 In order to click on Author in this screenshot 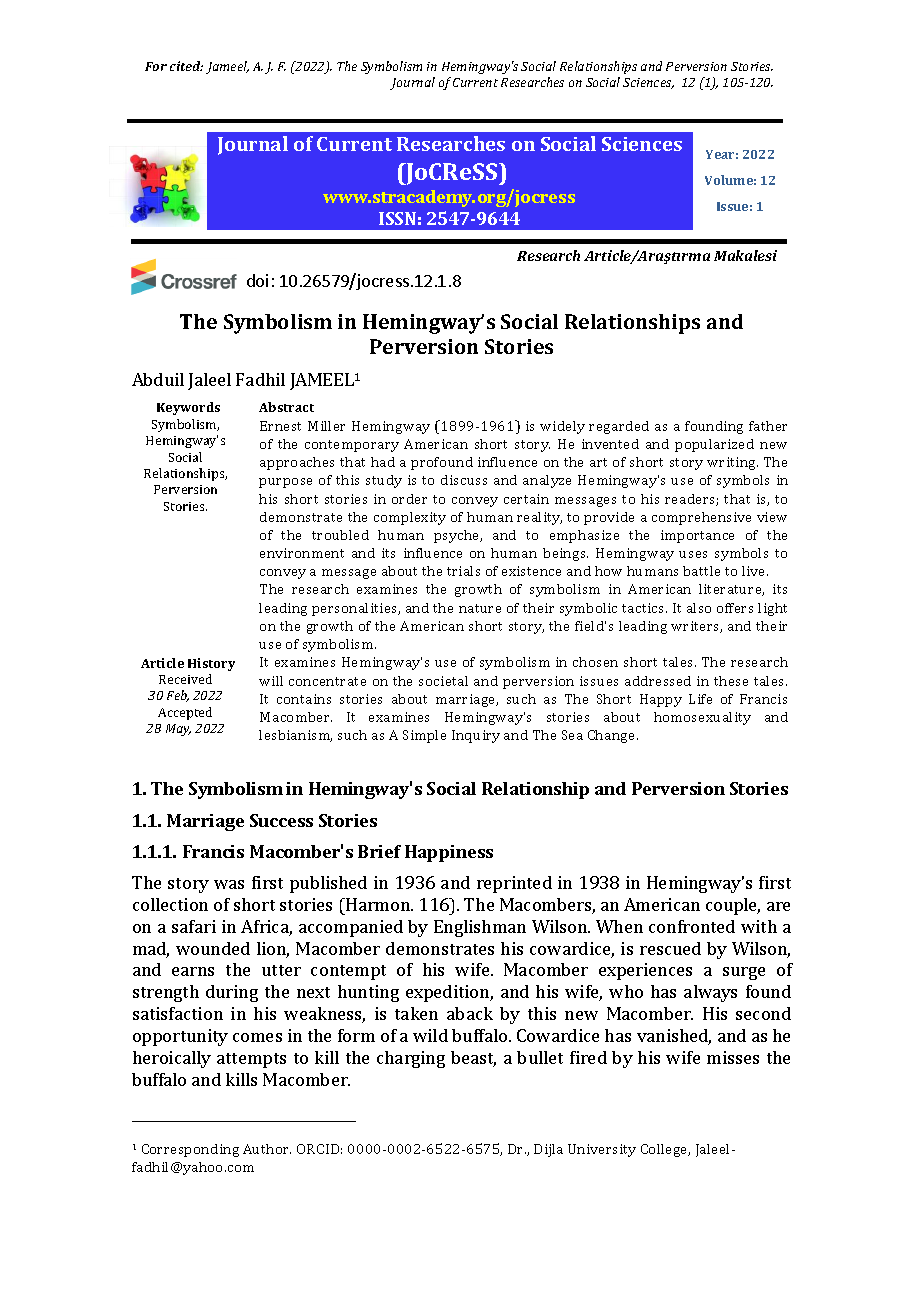, I will do `click(267, 1149)`.
